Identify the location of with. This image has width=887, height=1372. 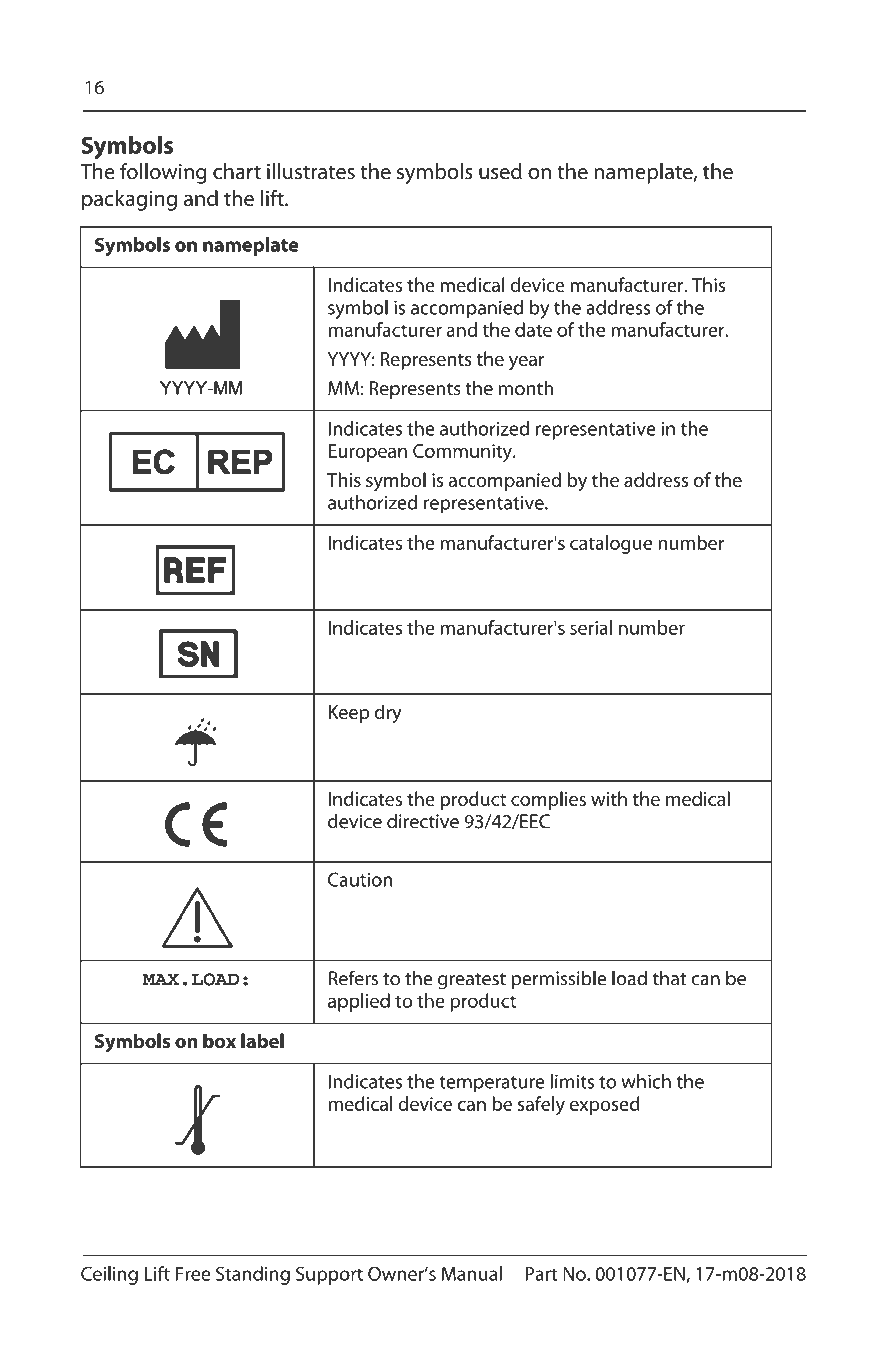
(609, 798).
